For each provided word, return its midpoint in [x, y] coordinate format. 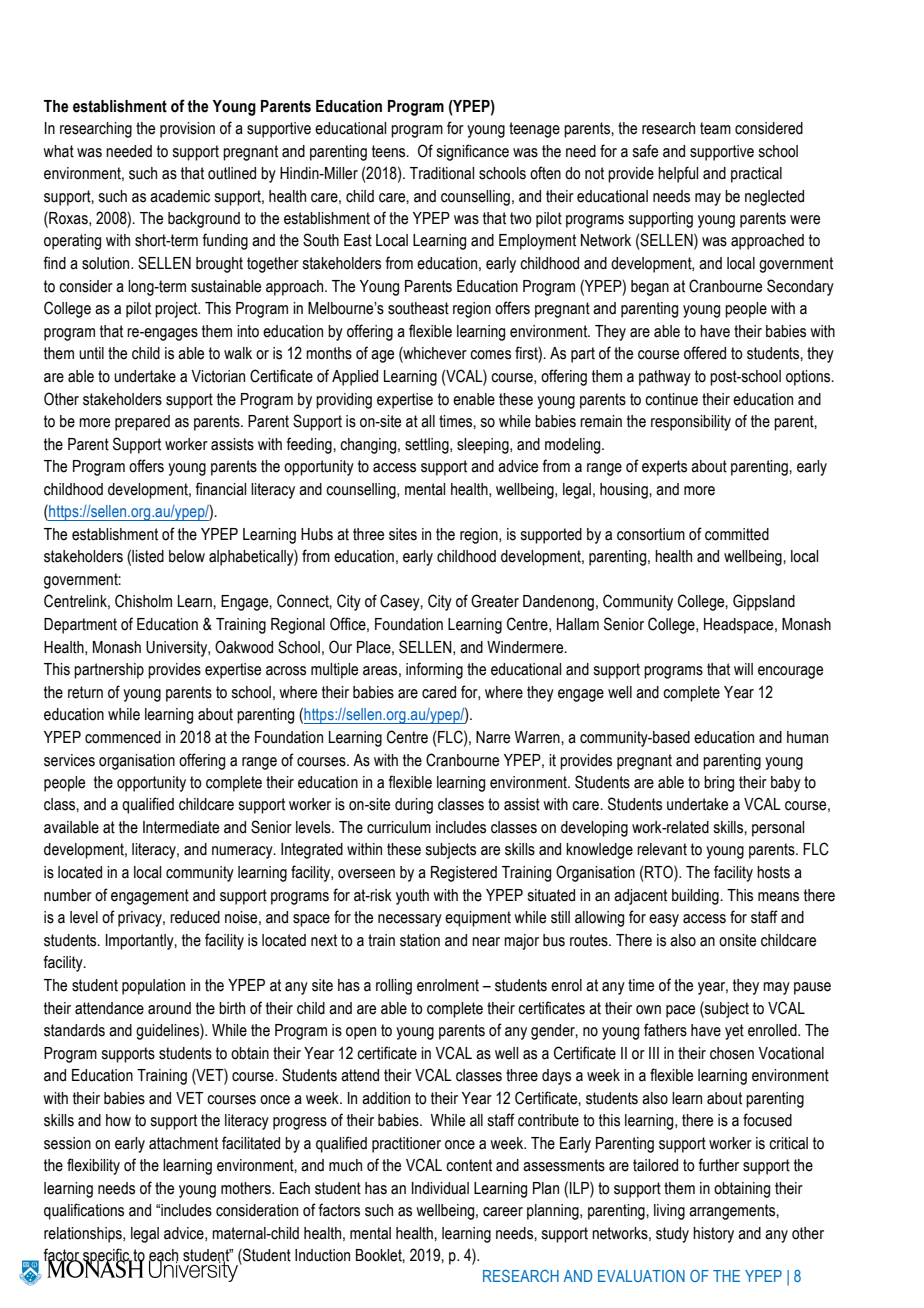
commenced [123, 737]
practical [756, 175]
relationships [84, 1235]
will [743, 669]
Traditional [442, 173]
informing [434, 670]
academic [180, 196]
